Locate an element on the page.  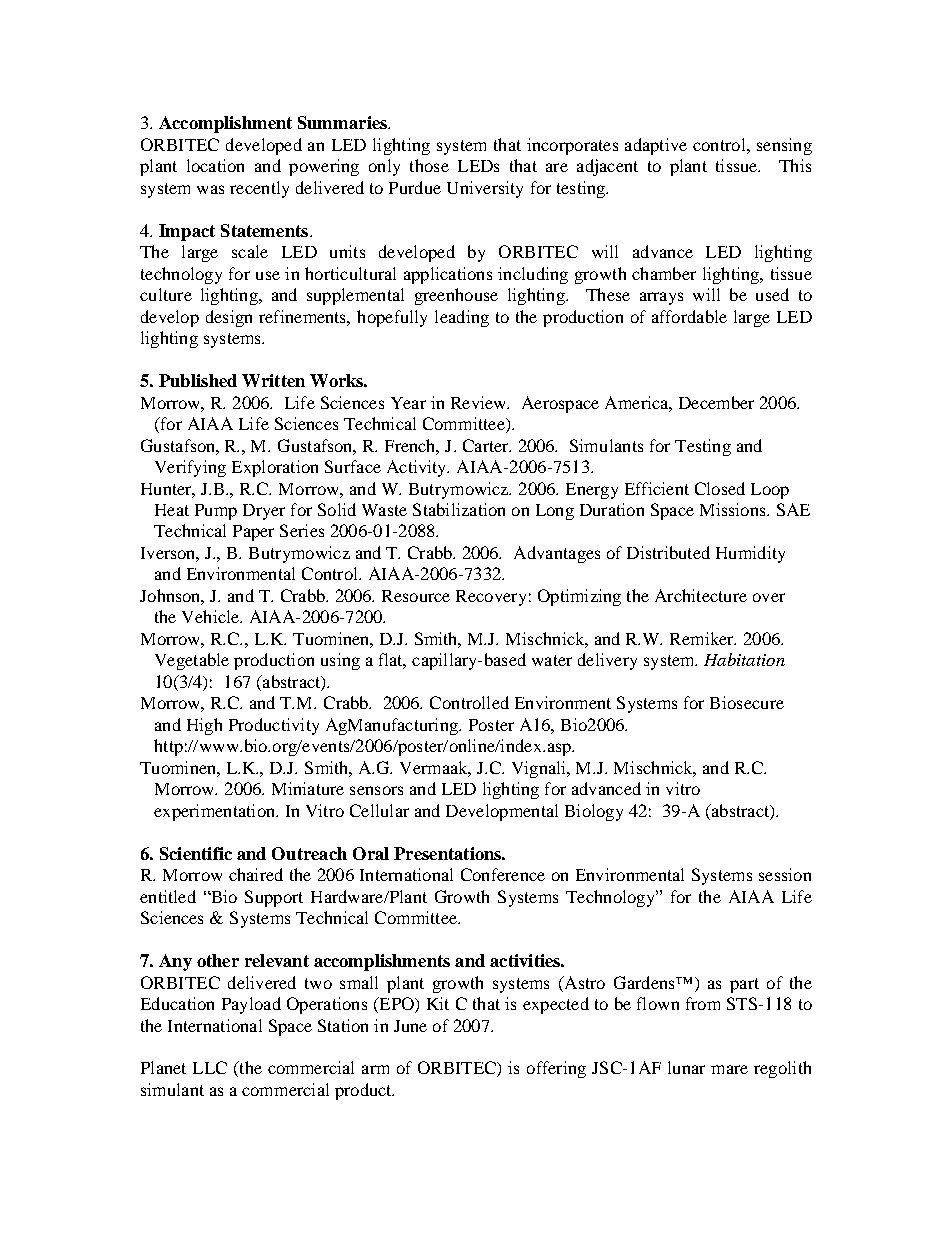
mare is located at coordinates (729, 1069).
